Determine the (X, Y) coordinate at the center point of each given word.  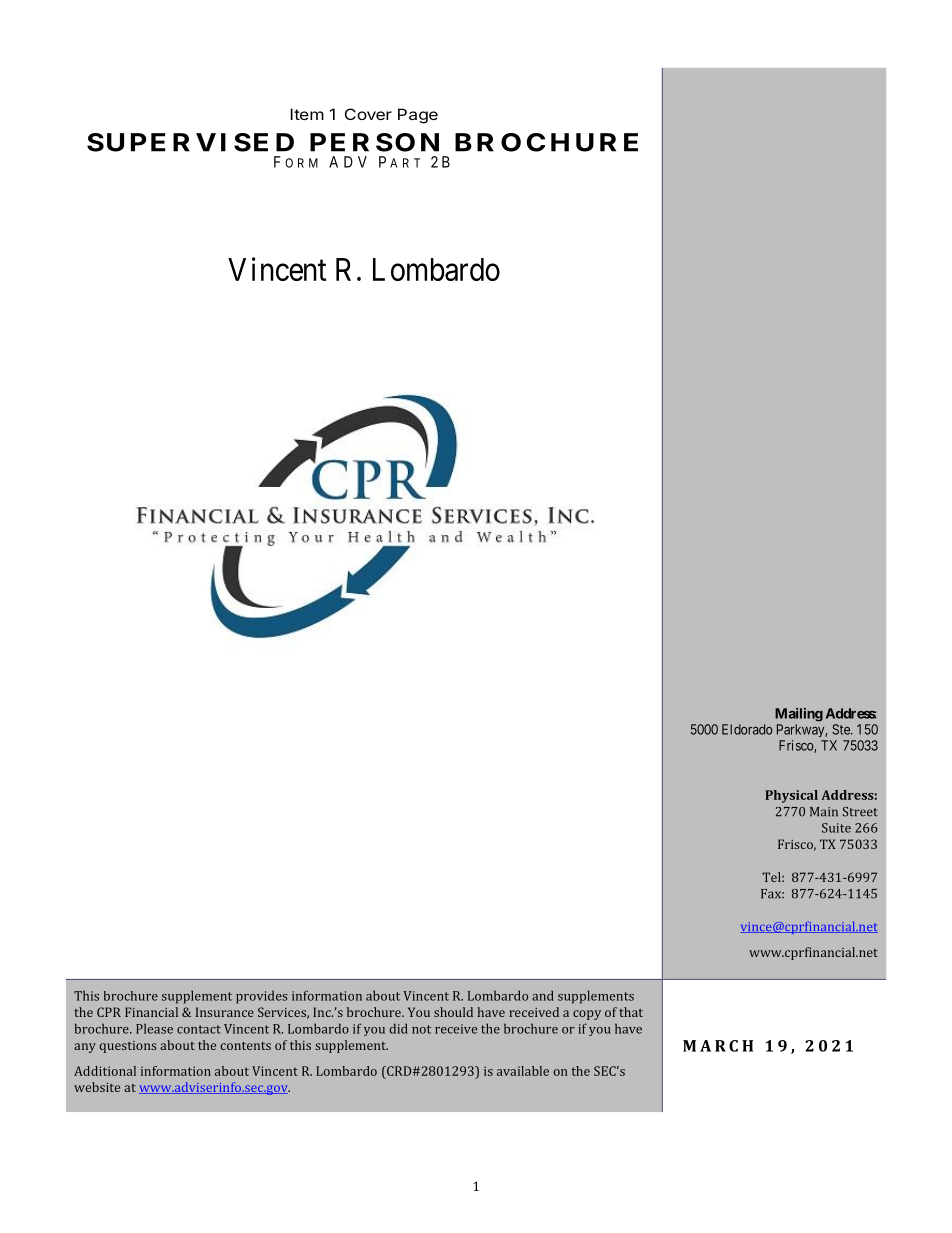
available (523, 1071)
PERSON (374, 142)
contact (199, 1029)
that (631, 1012)
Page (418, 116)
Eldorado (747, 729)
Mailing (799, 714)
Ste (842, 729)
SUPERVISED (190, 142)
